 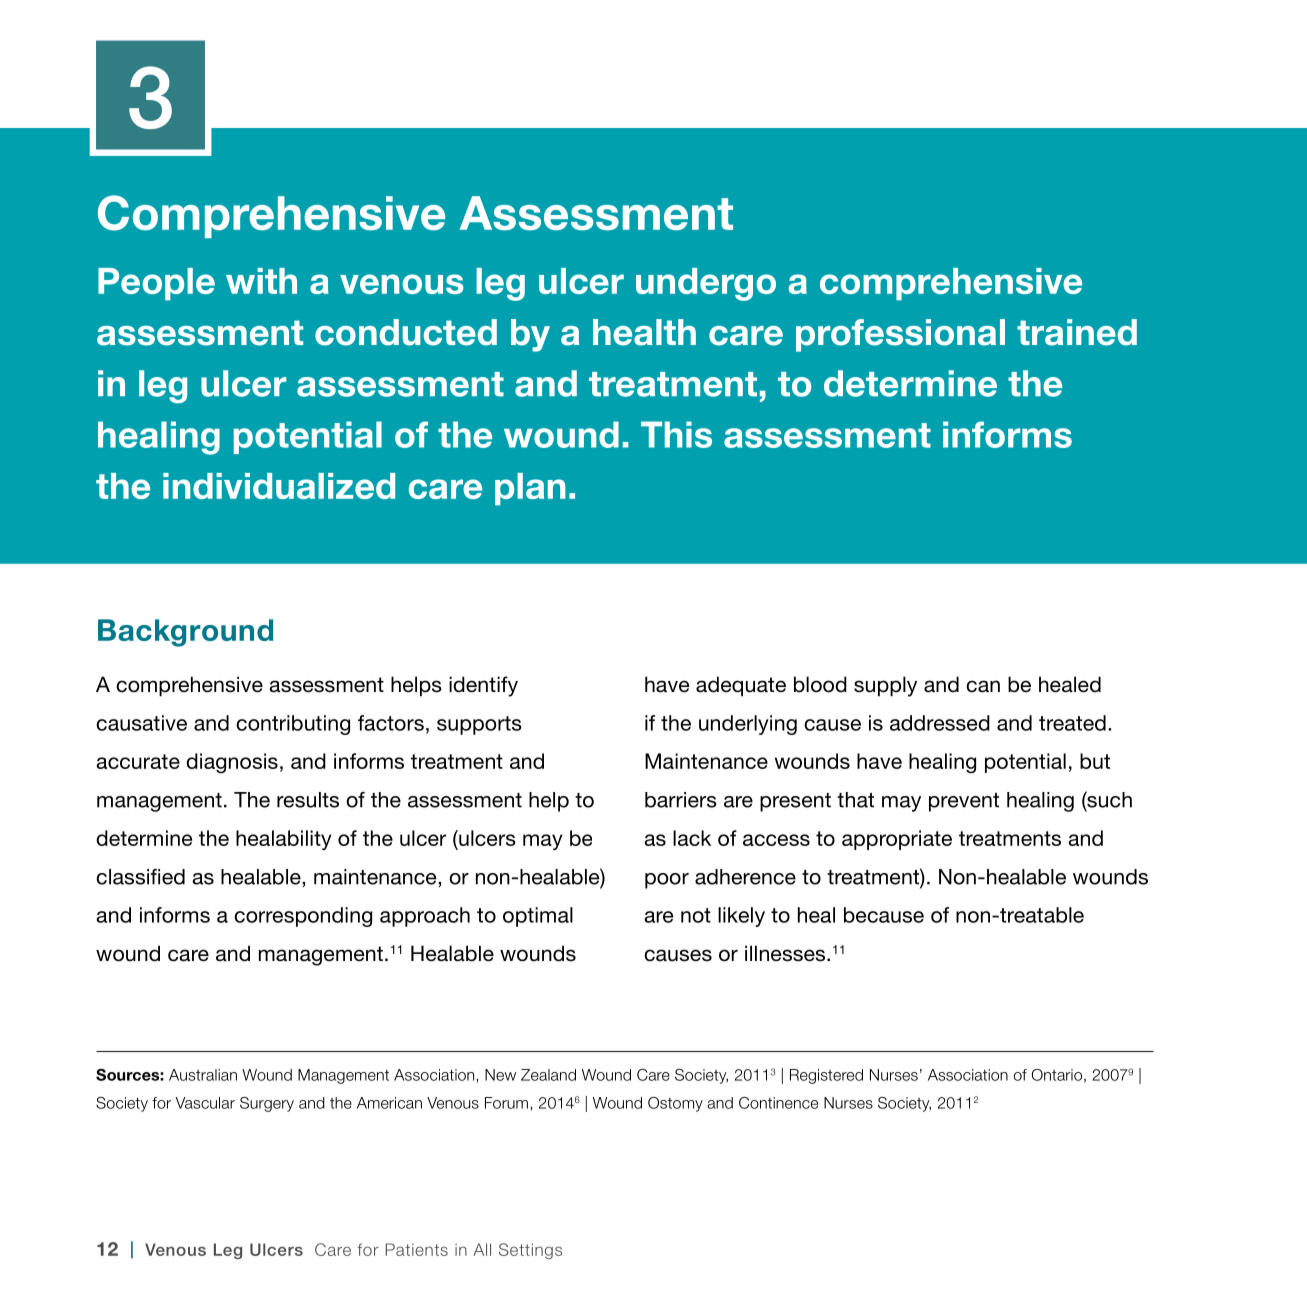 I want to click on Settings, so click(x=530, y=1251).
